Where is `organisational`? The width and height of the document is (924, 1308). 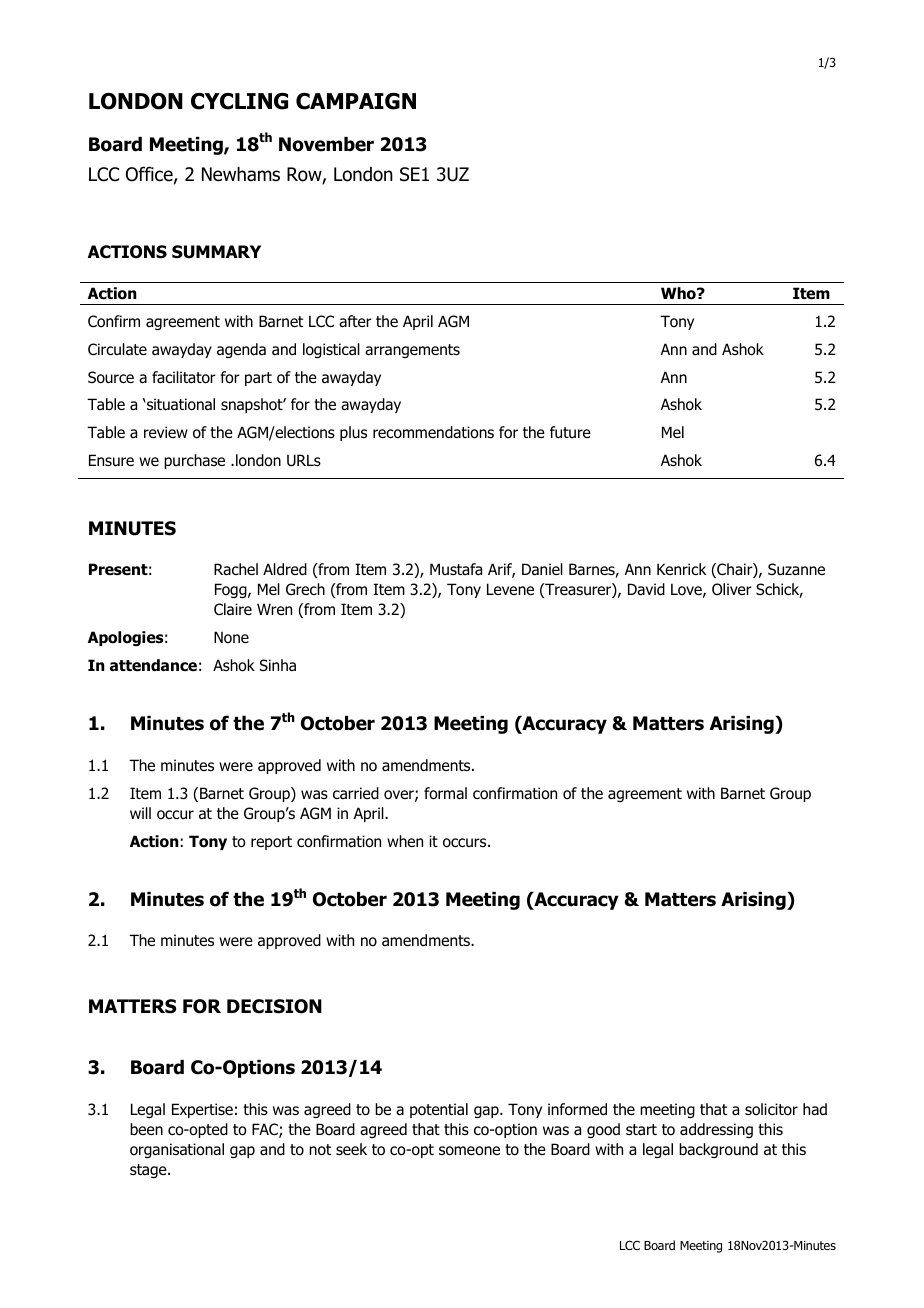 organisational is located at coordinates (177, 1150).
